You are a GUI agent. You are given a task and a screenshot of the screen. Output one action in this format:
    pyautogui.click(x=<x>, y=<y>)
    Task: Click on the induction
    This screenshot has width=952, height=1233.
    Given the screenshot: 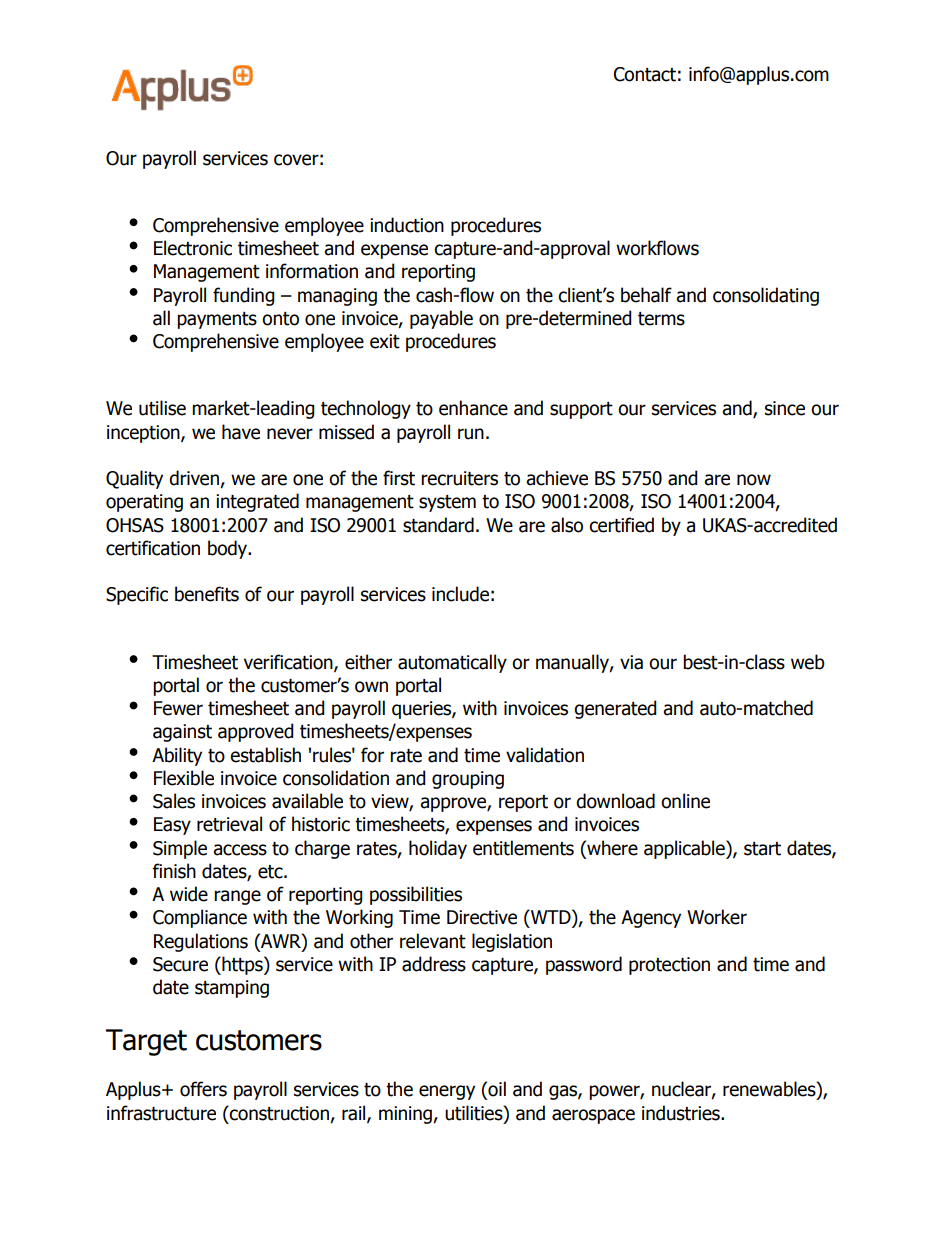 What is the action you would take?
    pyautogui.click(x=407, y=225)
